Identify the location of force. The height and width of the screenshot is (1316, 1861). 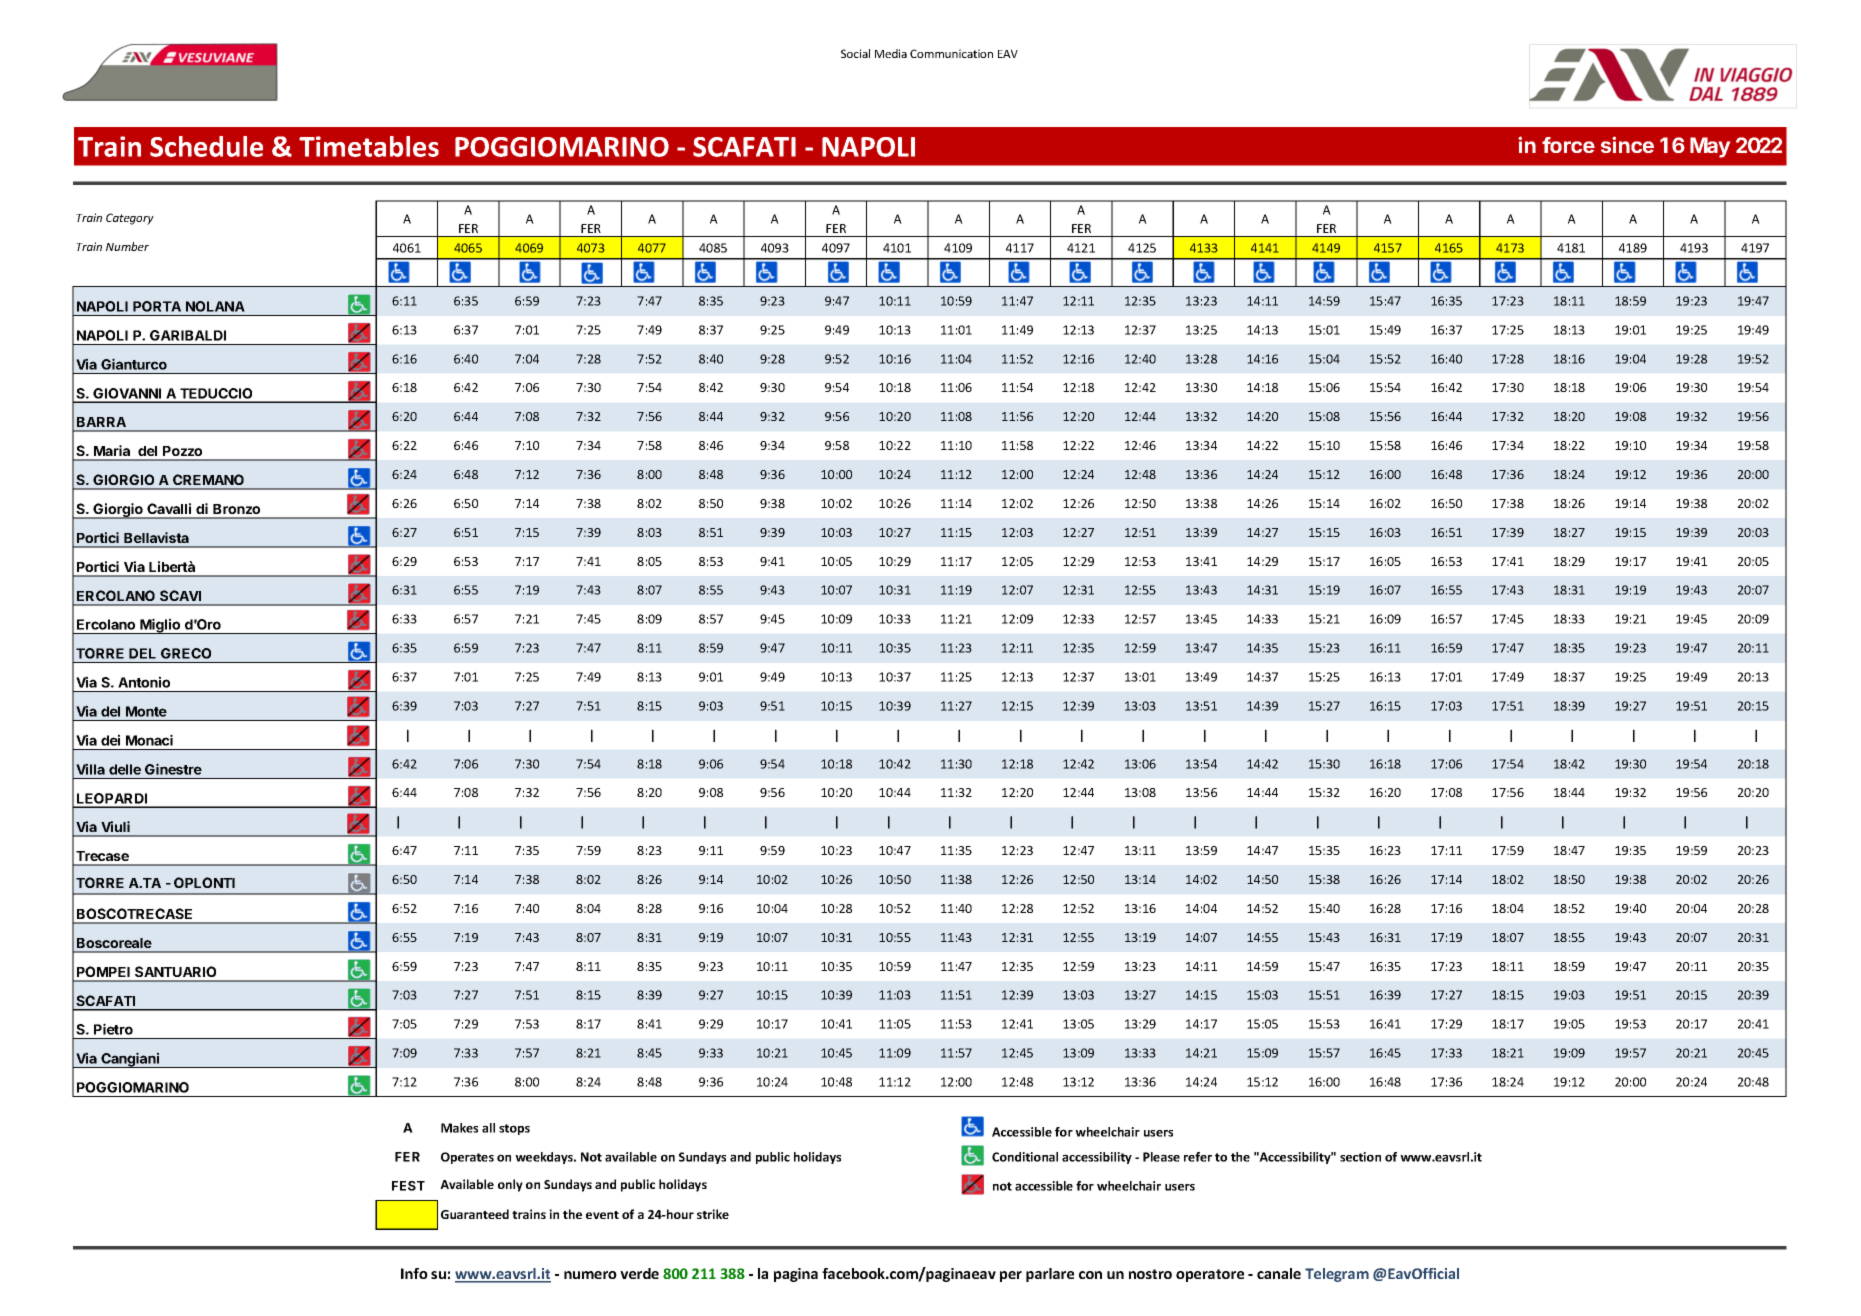
(1568, 145).
